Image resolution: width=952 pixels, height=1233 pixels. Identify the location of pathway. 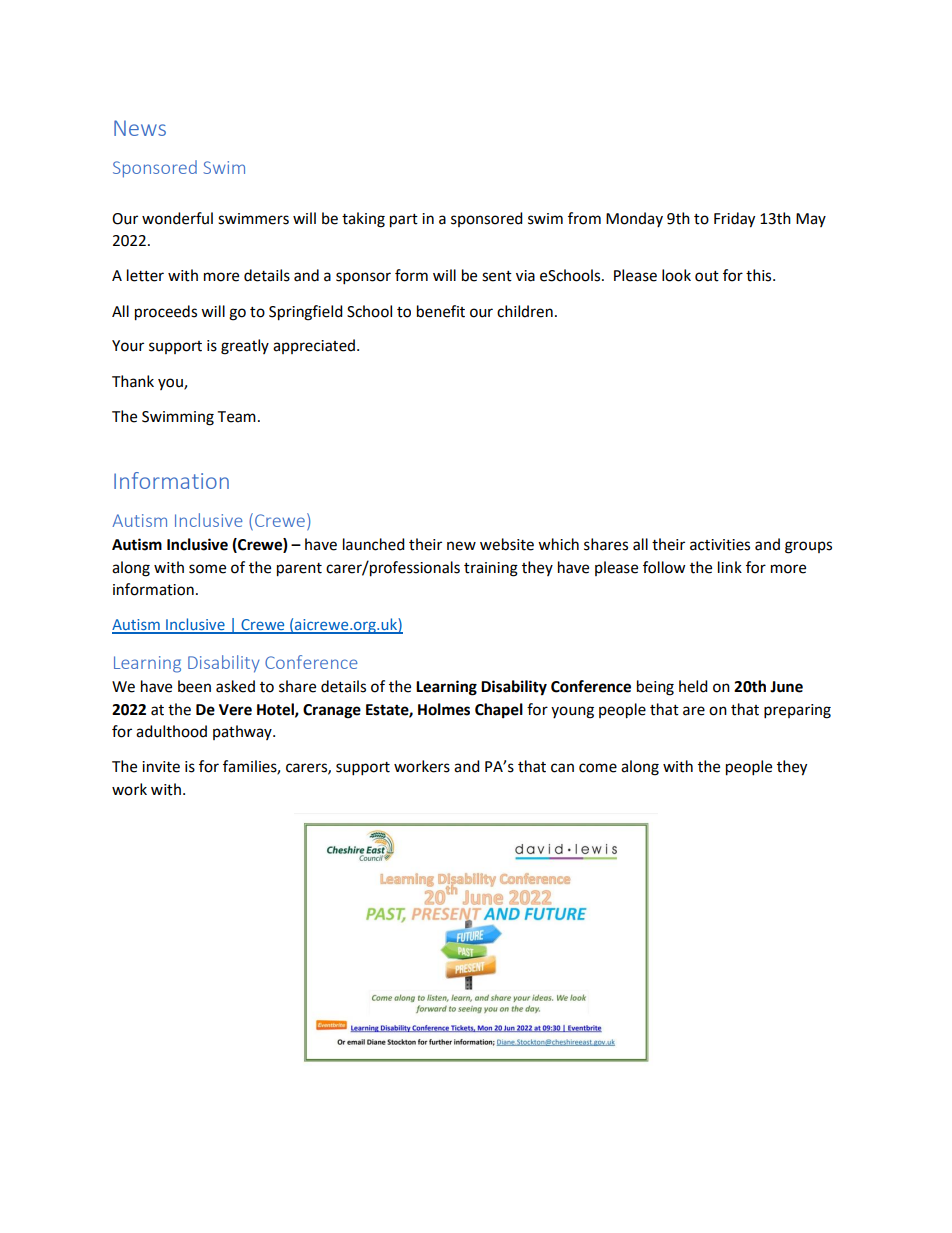
(243, 732).
